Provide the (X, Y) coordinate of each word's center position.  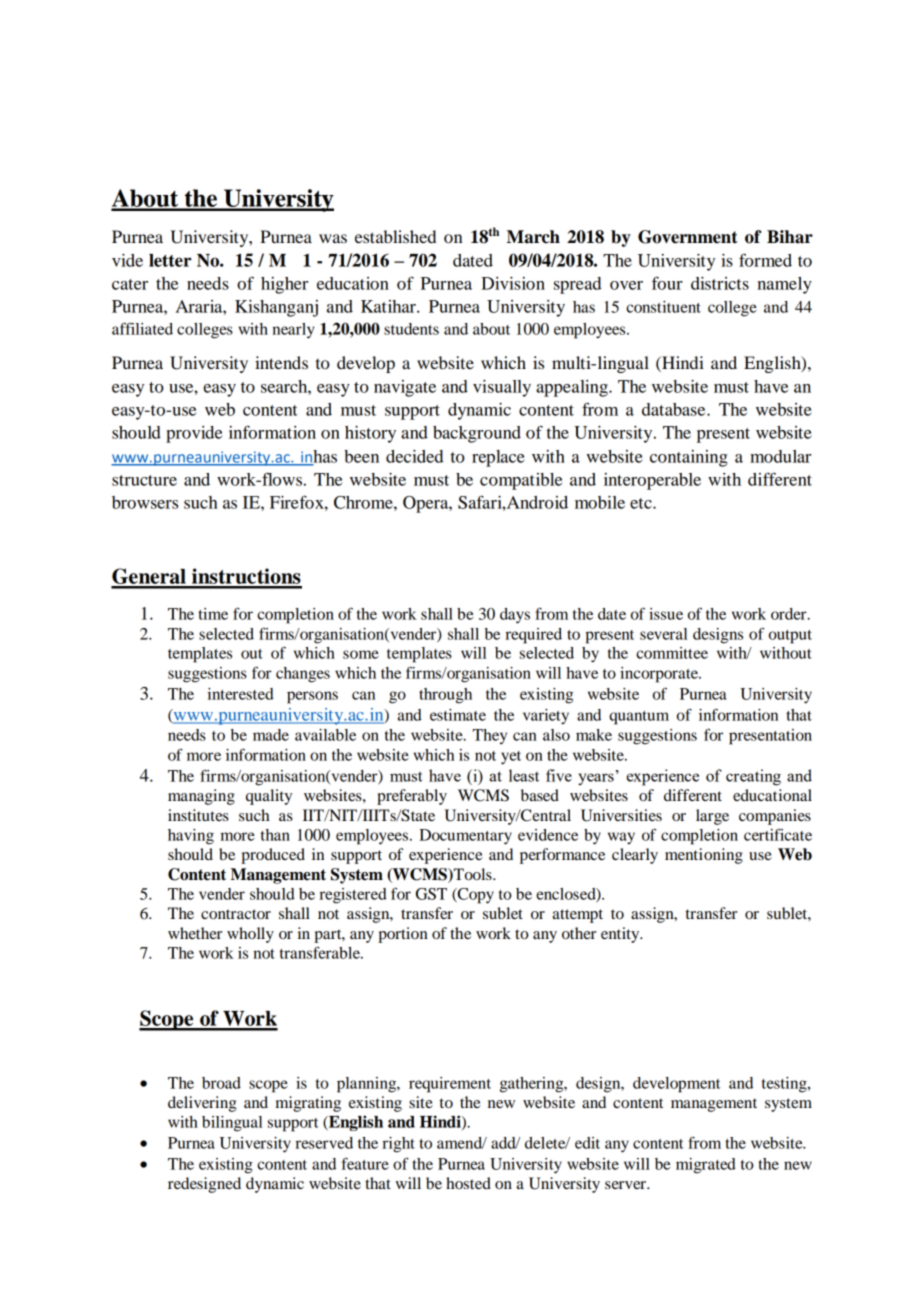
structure (144, 480)
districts (720, 283)
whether (195, 933)
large (712, 817)
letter (170, 260)
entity (621, 935)
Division (513, 283)
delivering (202, 1104)
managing (201, 797)
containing (689, 458)
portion (403, 935)
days (515, 616)
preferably (412, 797)
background (477, 434)
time (213, 614)
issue (666, 614)
